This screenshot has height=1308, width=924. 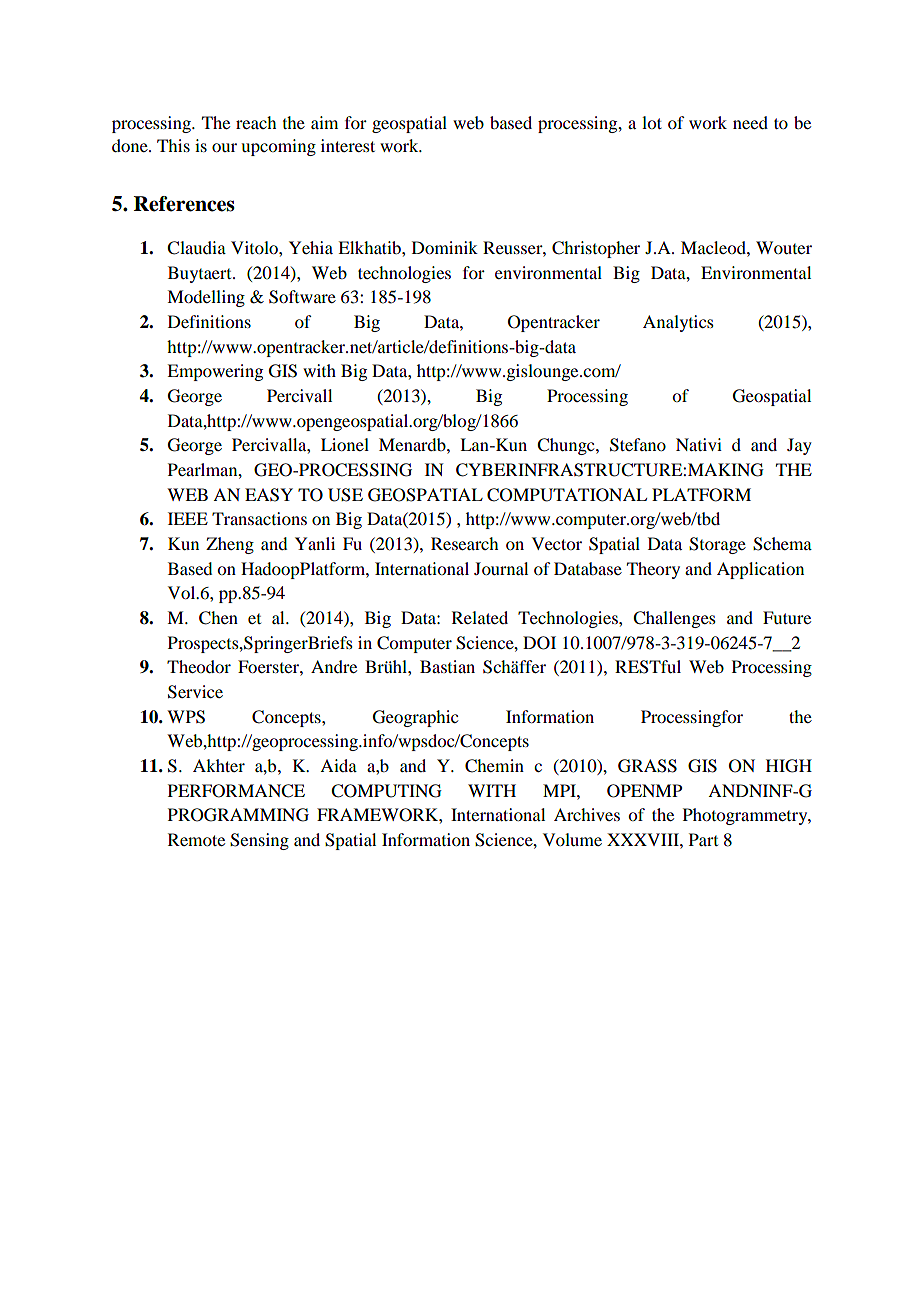 I want to click on EASY, so click(x=269, y=495).
